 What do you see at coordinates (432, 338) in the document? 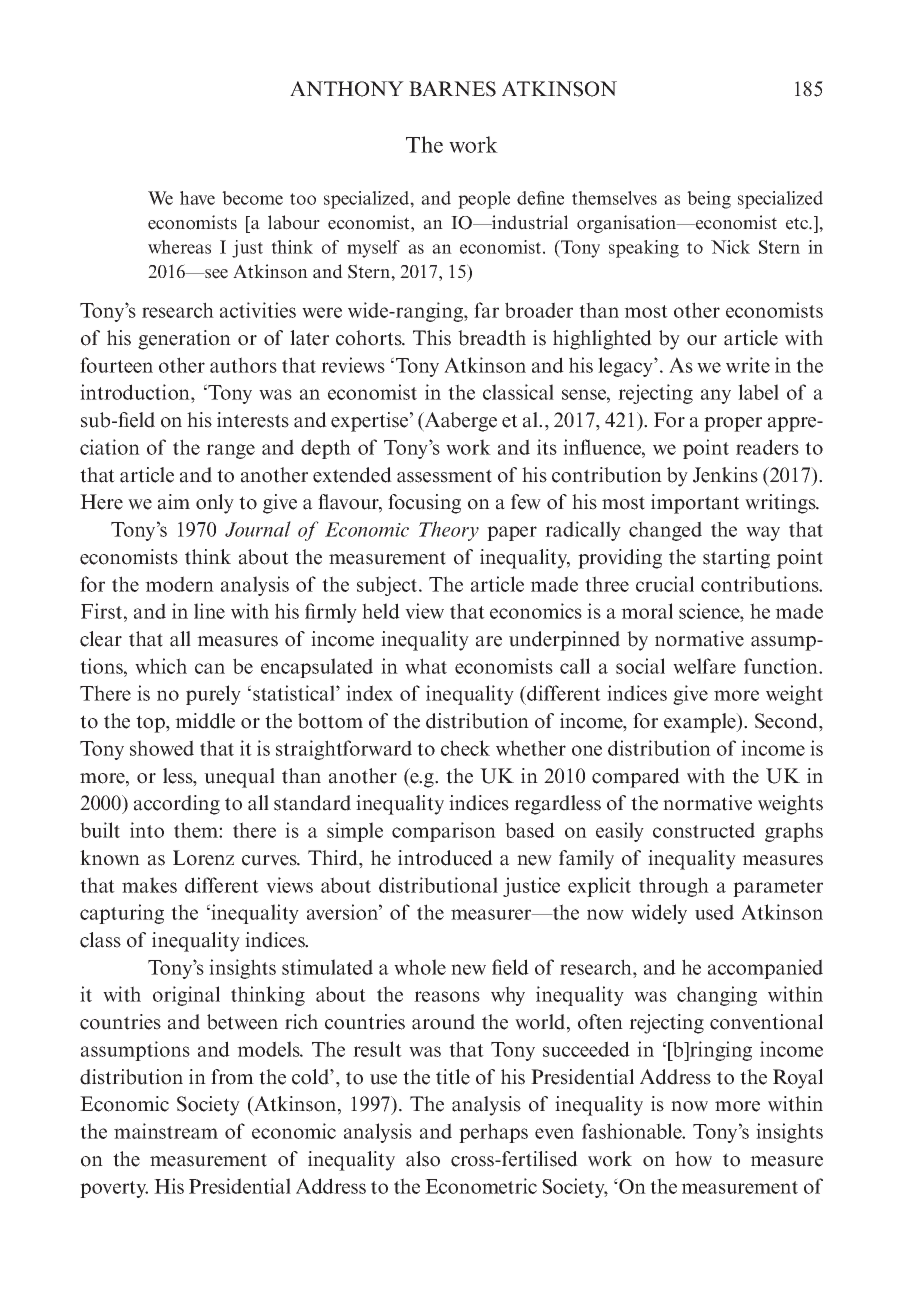
I see `This` at bounding box center [432, 338].
